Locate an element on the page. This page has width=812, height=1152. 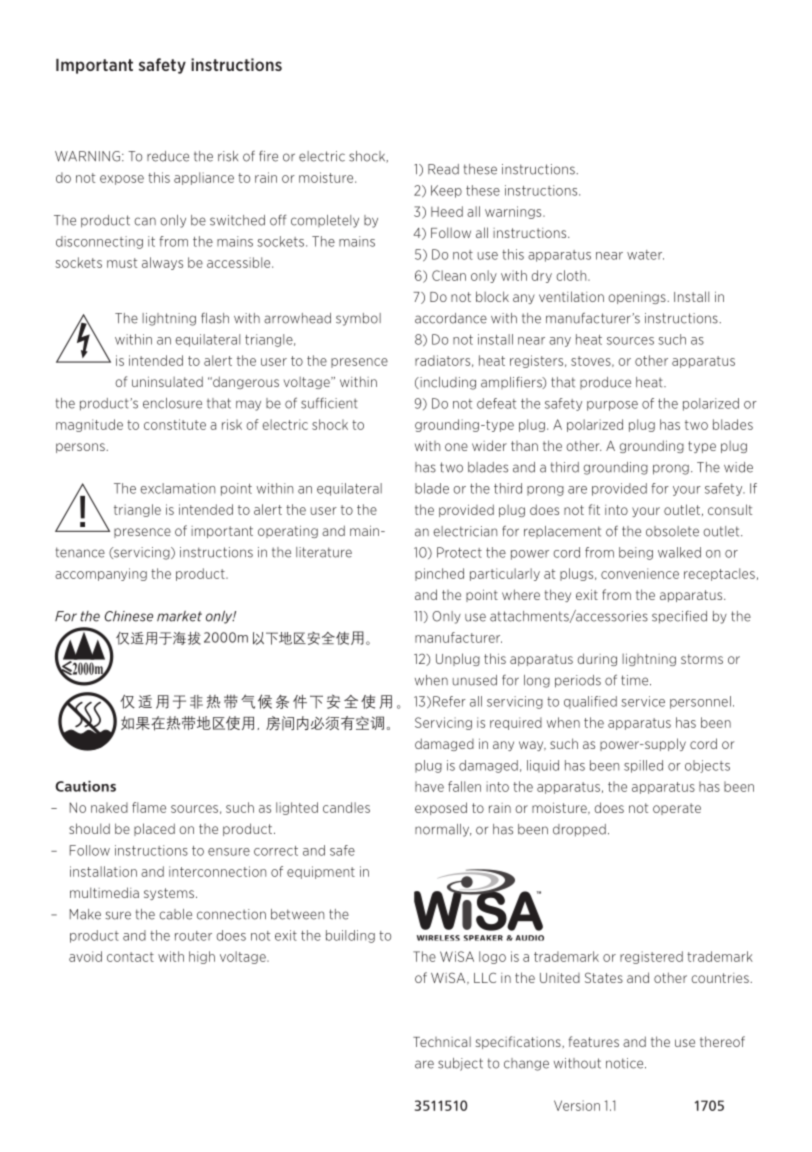
Keep is located at coordinates (446, 191).
